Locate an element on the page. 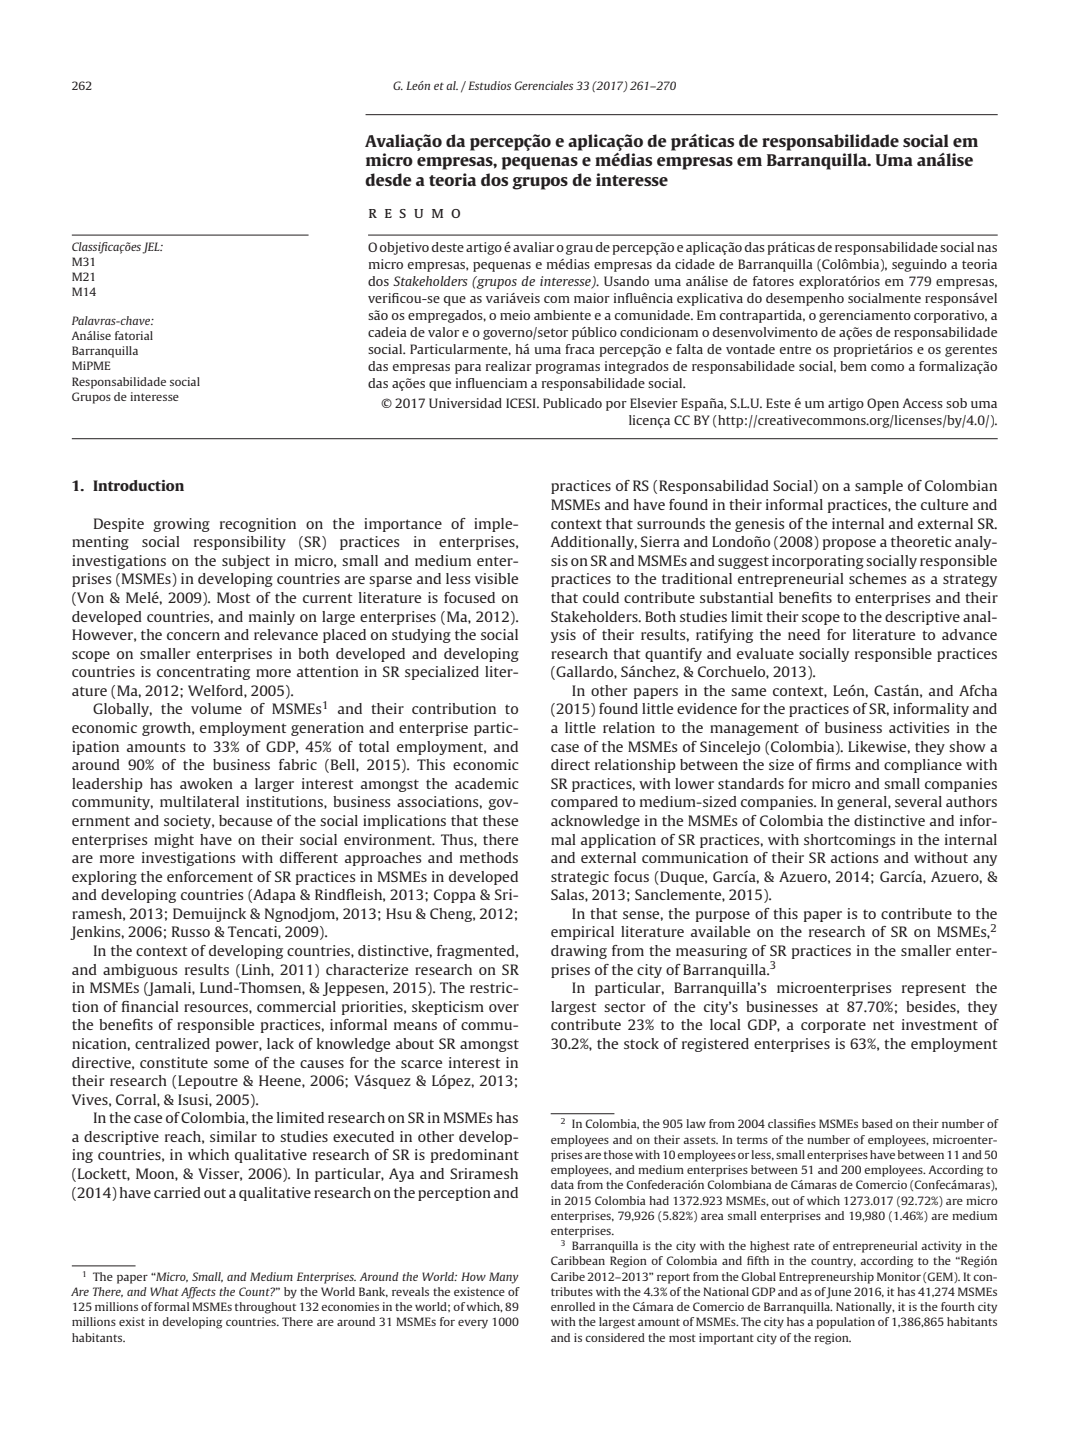 This image has height=1440, width=1088. June is located at coordinates (838, 1293).
